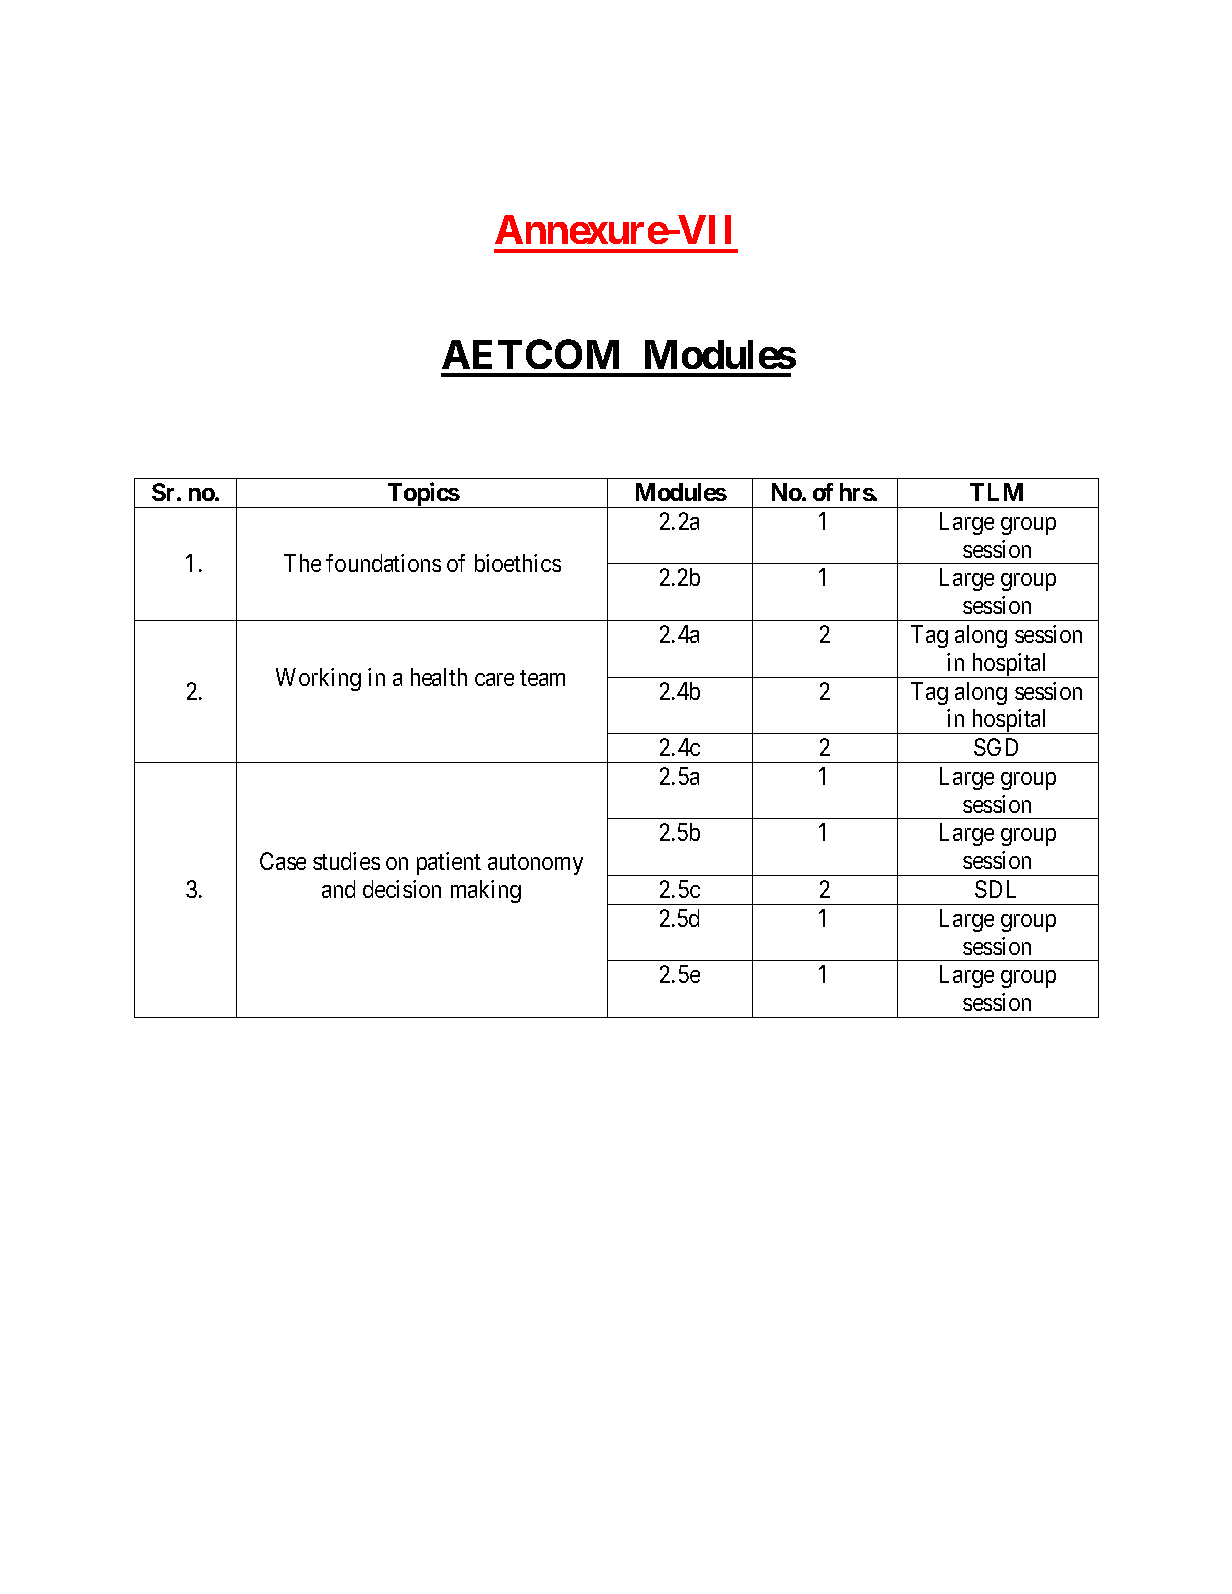 This screenshot has height=1594, width=1232. What do you see at coordinates (535, 864) in the screenshot?
I see `autonomy` at bounding box center [535, 864].
